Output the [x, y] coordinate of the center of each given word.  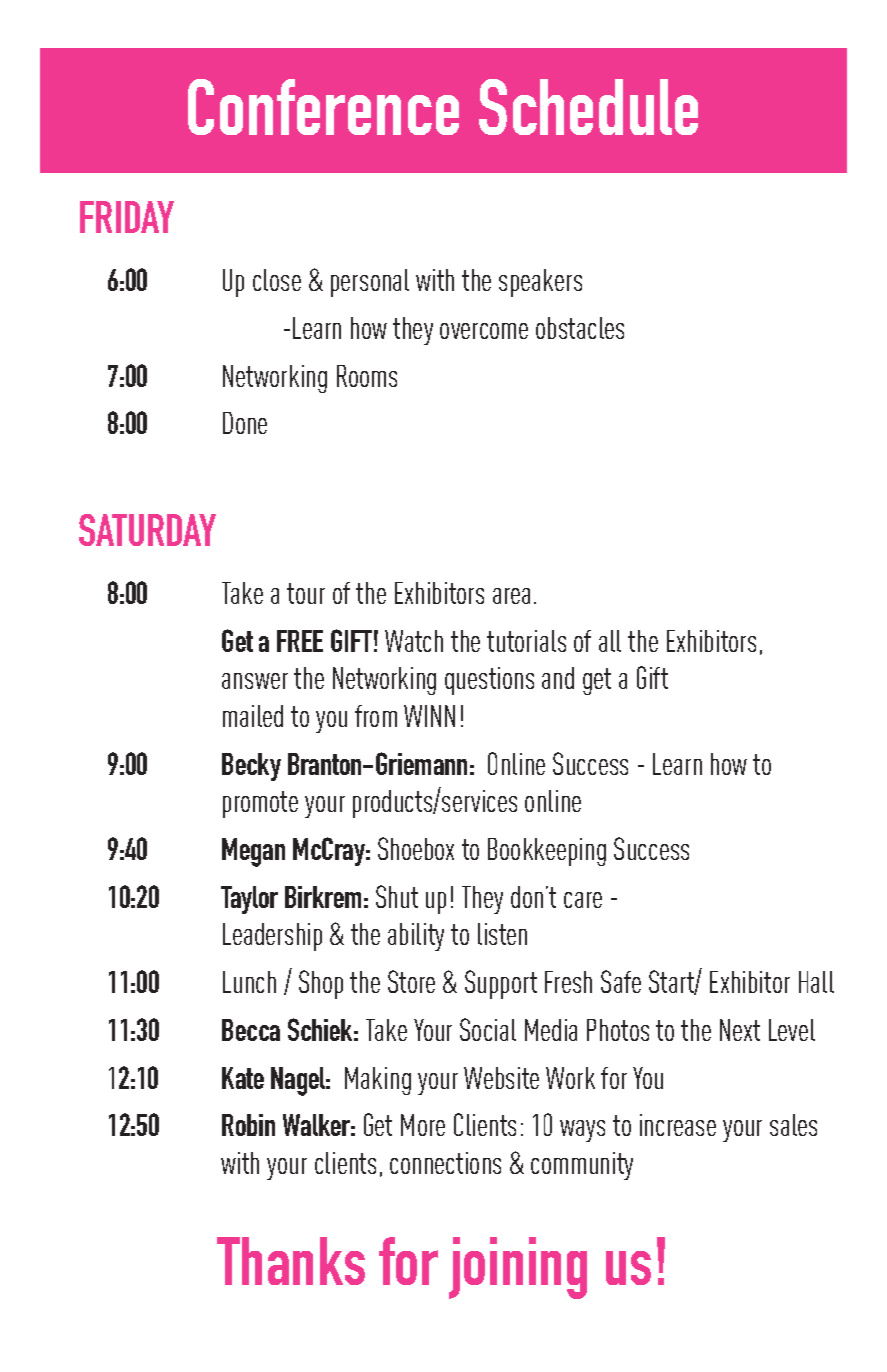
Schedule [588, 107]
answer [255, 681]
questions [489, 681]
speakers [540, 283]
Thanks [291, 1261]
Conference [323, 107]
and [558, 678]
